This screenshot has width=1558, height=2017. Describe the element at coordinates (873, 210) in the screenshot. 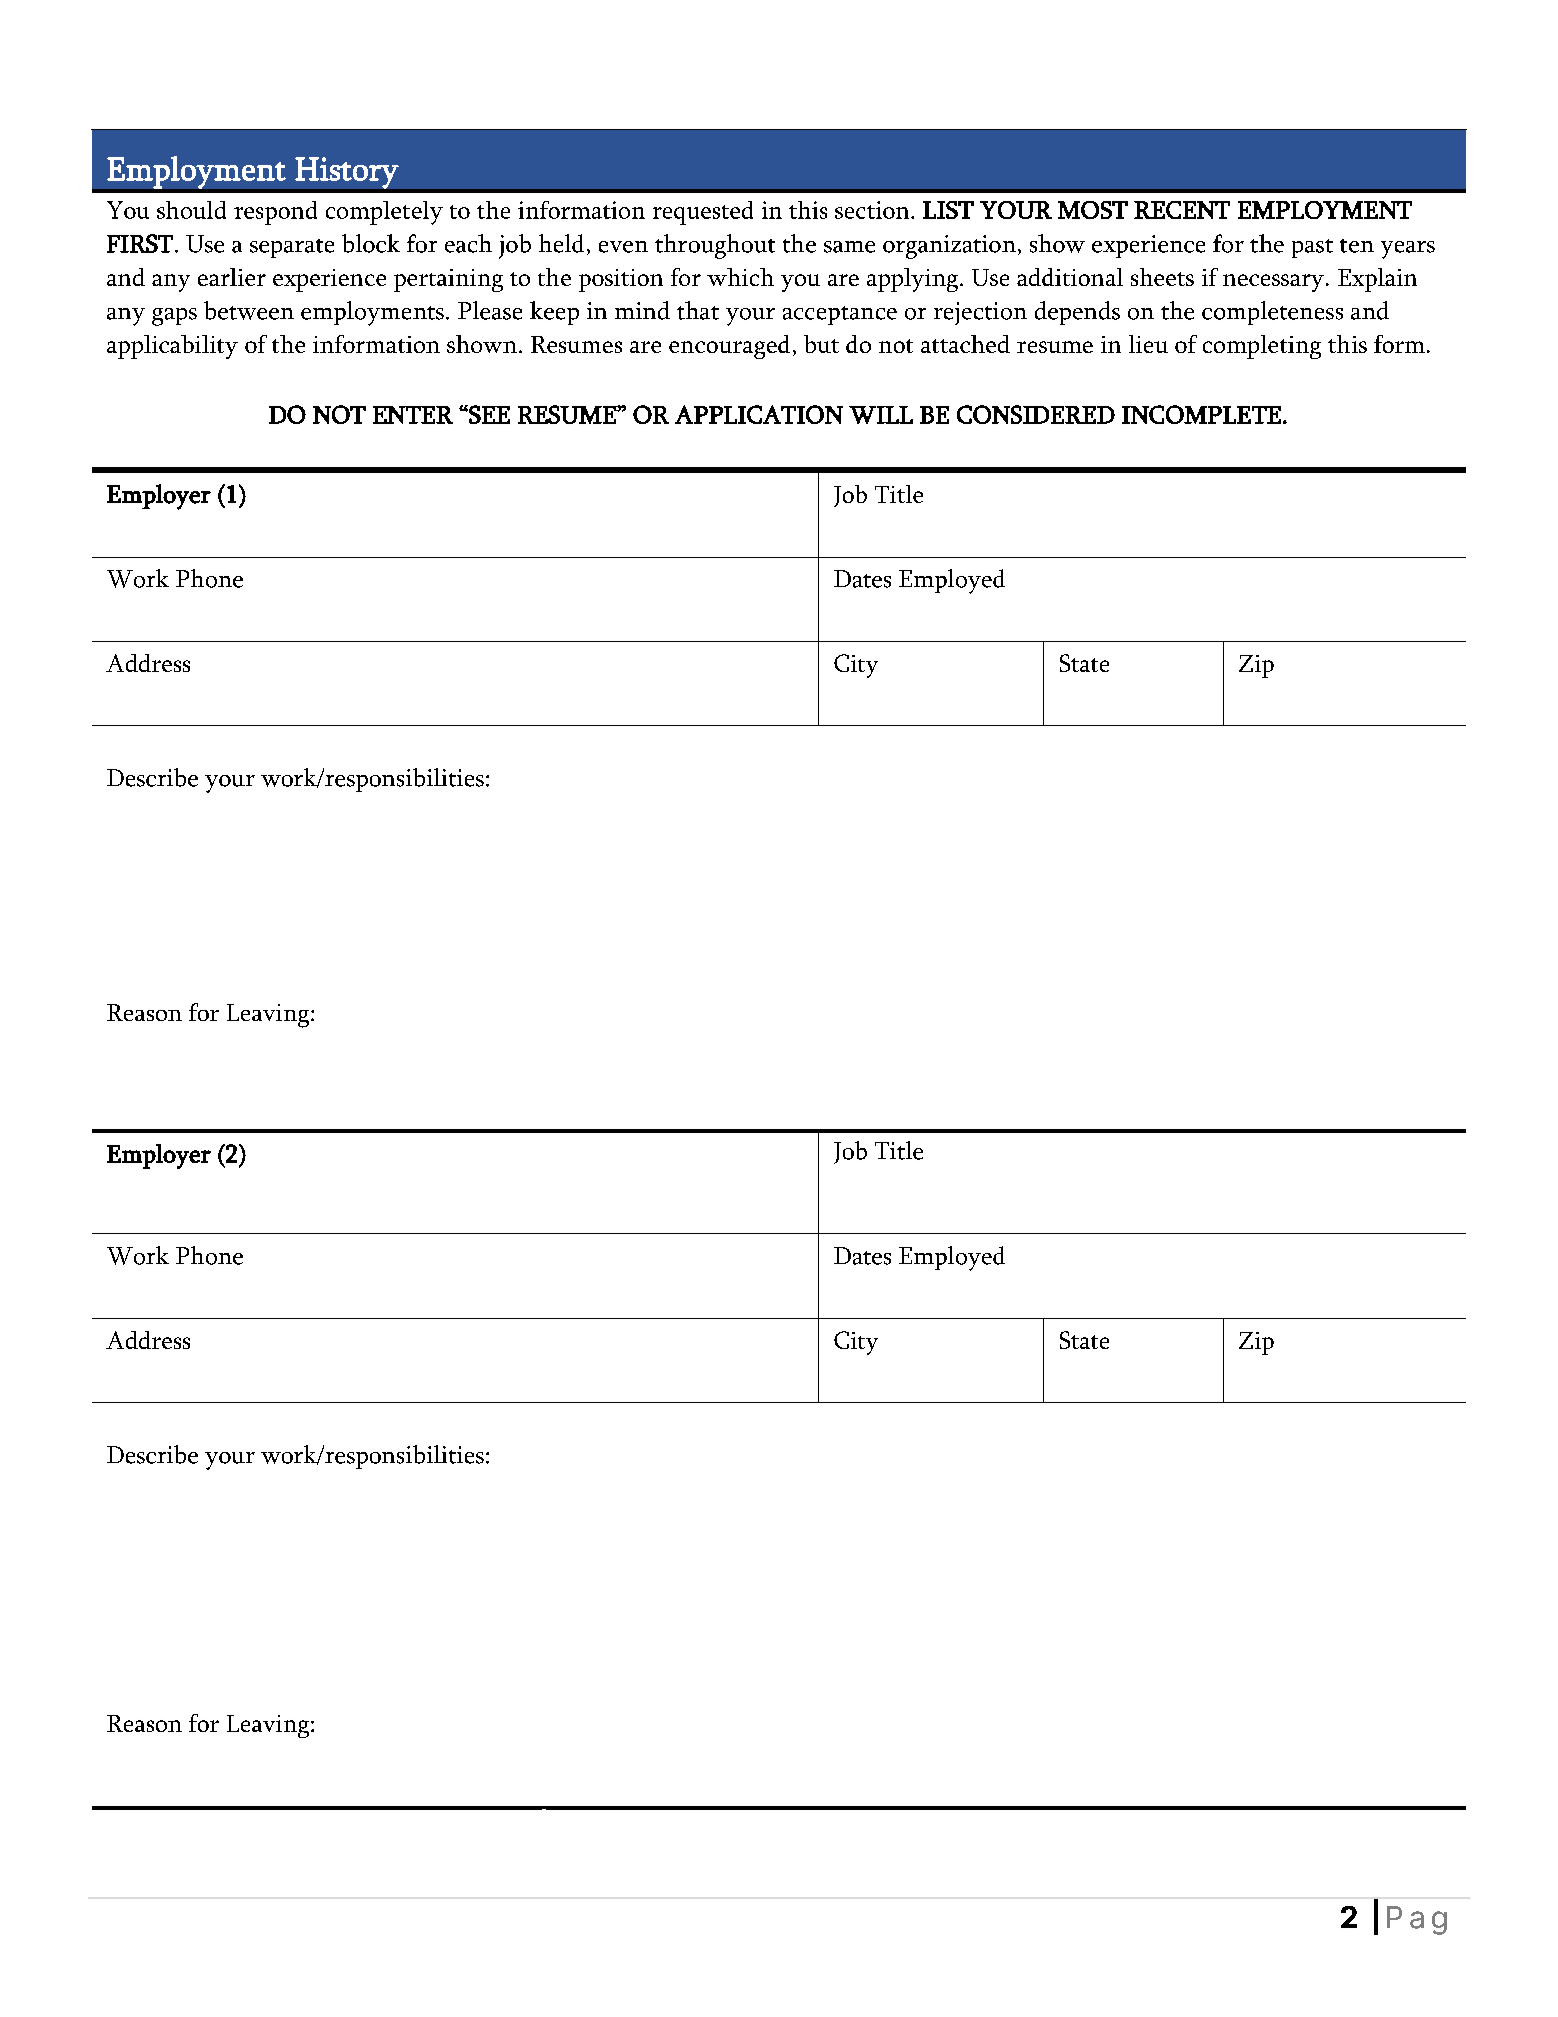

I see `section` at that location.
